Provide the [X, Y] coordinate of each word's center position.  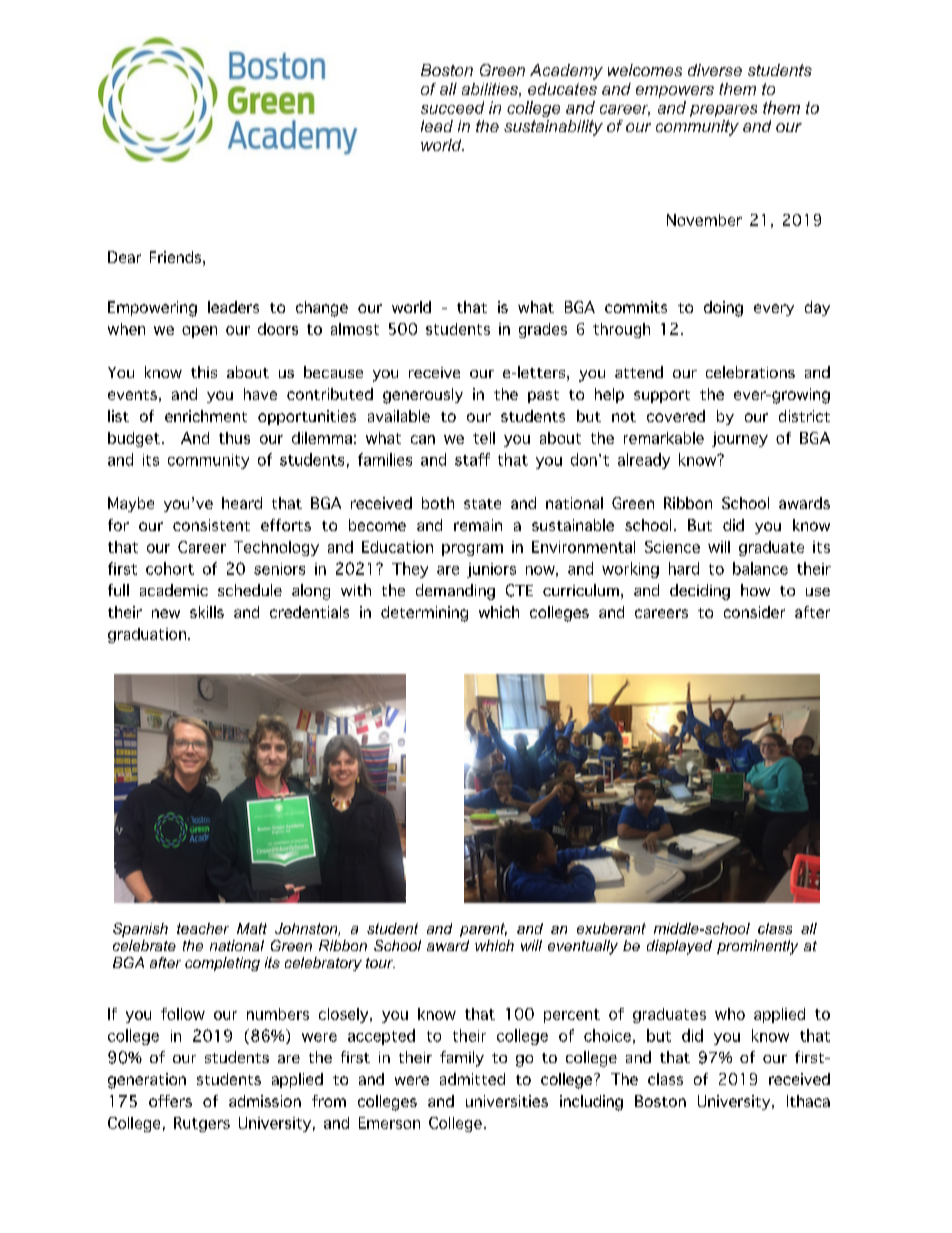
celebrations [750, 372]
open [199, 332]
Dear [124, 257]
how [755, 590]
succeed [452, 107]
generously [423, 396]
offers [170, 1101]
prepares [723, 111]
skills [207, 612]
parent [483, 930]
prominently [757, 947]
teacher [203, 928]
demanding [455, 592]
